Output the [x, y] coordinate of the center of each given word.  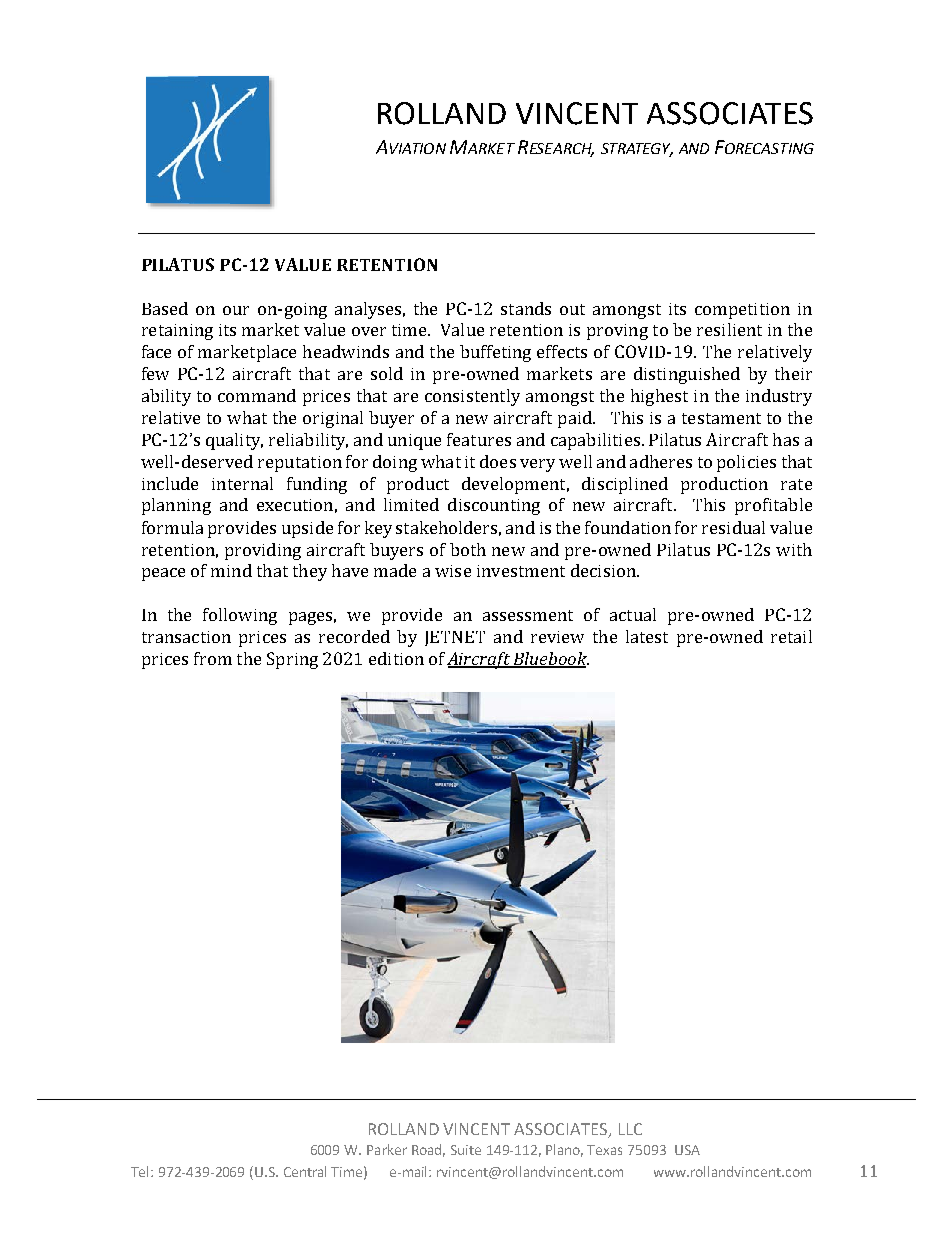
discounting [494, 506]
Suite [466, 1150]
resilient [729, 329]
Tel [139, 1171]
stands [526, 308]
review [557, 637]
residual [733, 527]
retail [791, 636]
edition [396, 658]
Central [305, 1171]
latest [647, 636]
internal [242, 483]
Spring [292, 660]
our [236, 310]
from [213, 658]
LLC [630, 1129]
